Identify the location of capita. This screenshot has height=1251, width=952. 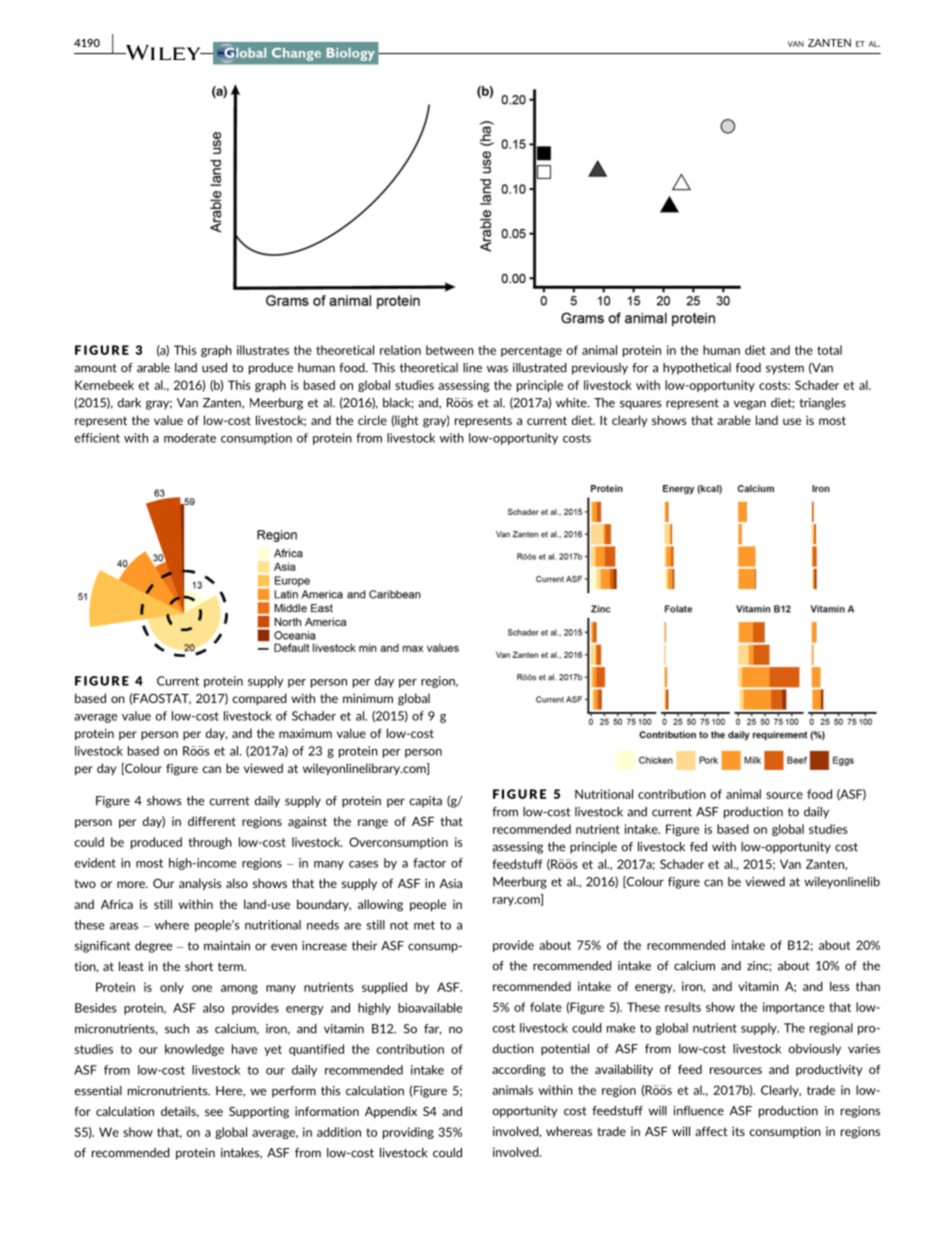
(426, 802).
